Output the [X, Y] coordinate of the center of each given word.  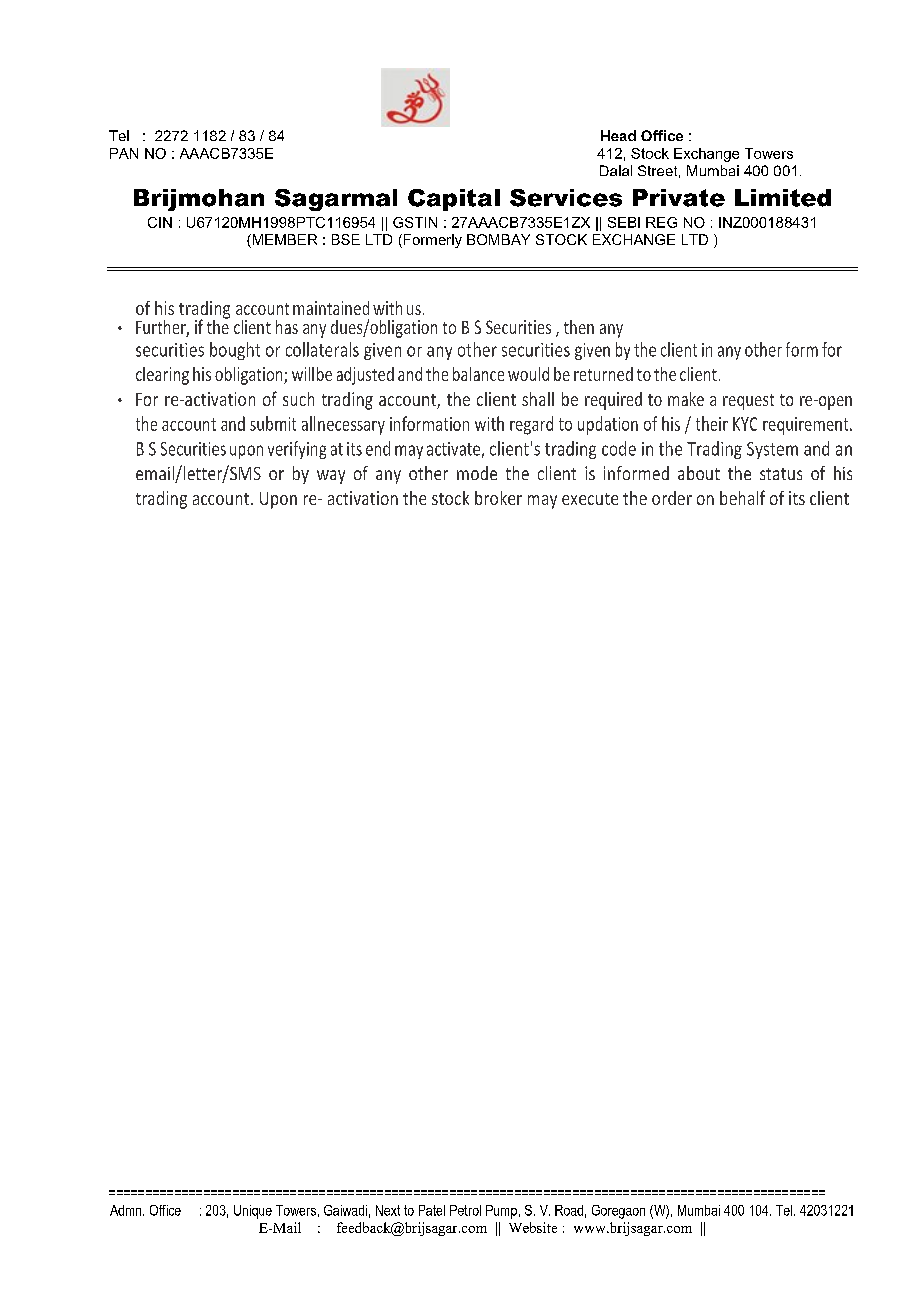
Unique [253, 1212]
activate [453, 449]
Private [679, 198]
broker [498, 498]
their [712, 423]
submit [273, 423]
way [331, 477]
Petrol [465, 1210]
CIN [160, 222]
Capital [454, 200]
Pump [501, 1212]
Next [388, 1210]
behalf [742, 497]
